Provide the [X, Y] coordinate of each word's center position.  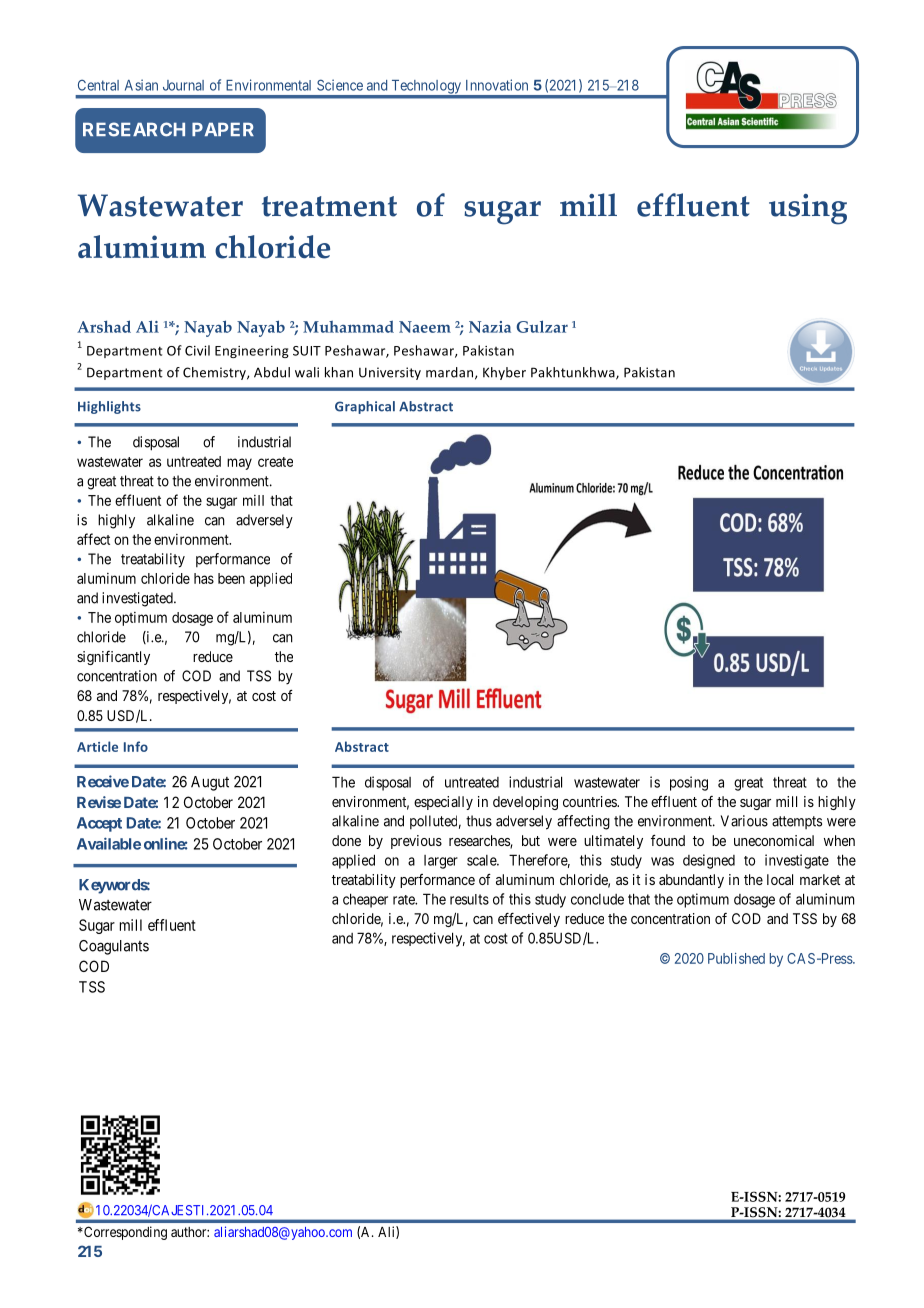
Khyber [504, 373]
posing [689, 783]
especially [443, 803]
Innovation [497, 85]
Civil [197, 350]
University [390, 373]
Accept [99, 824]
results [469, 899]
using [808, 209]
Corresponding [124, 1233]
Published [736, 958]
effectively [529, 920]
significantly [113, 658]
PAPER [223, 129]
